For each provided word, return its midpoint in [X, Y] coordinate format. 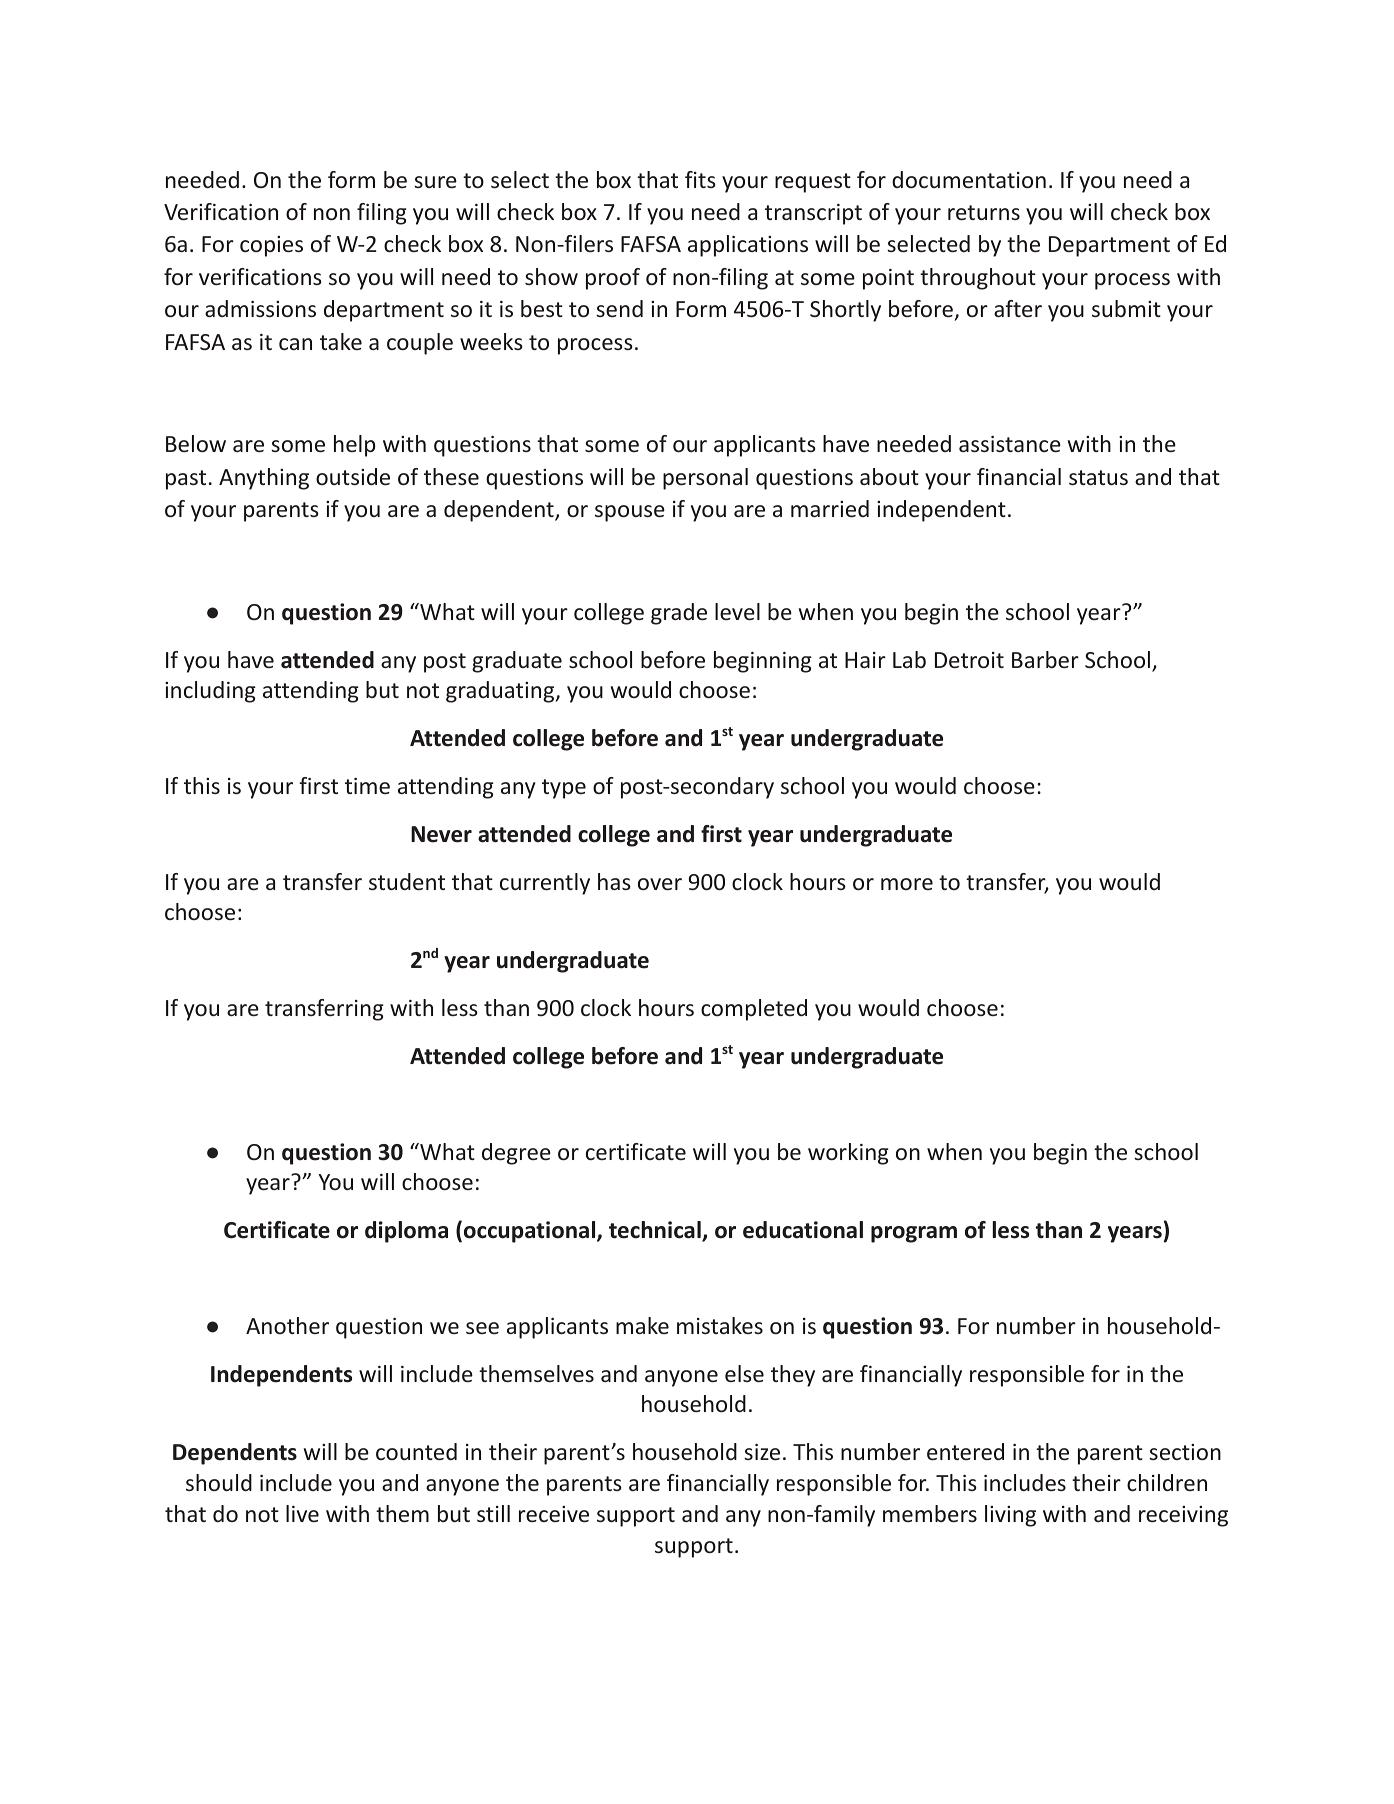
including [210, 692]
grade [679, 614]
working [848, 1154]
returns [984, 213]
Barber [1045, 659]
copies [271, 246]
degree [516, 1154]
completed [754, 1010]
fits [700, 179]
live [302, 1513]
